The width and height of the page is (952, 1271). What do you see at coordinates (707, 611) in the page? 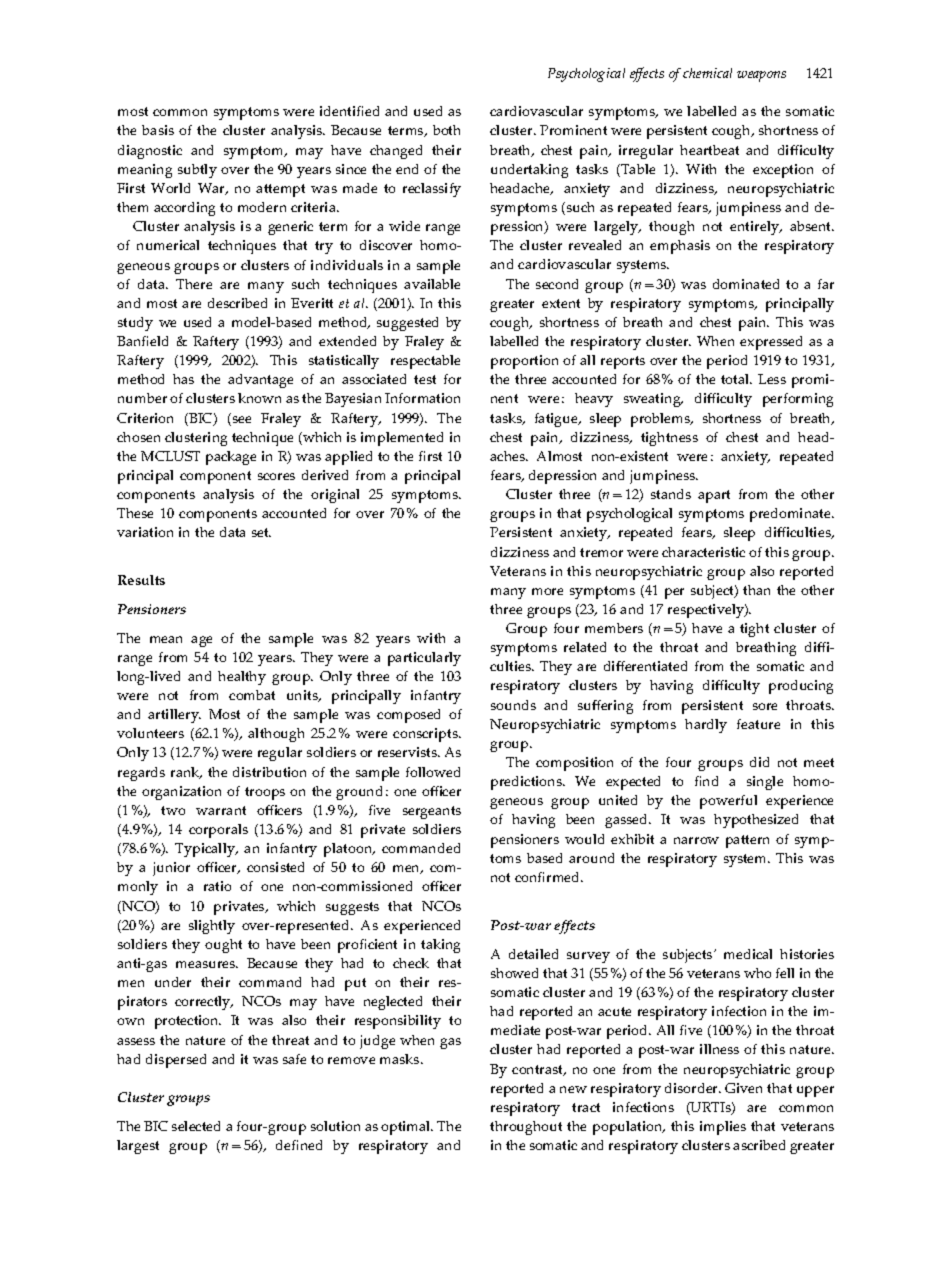
I see `respectively` at bounding box center [707, 611].
